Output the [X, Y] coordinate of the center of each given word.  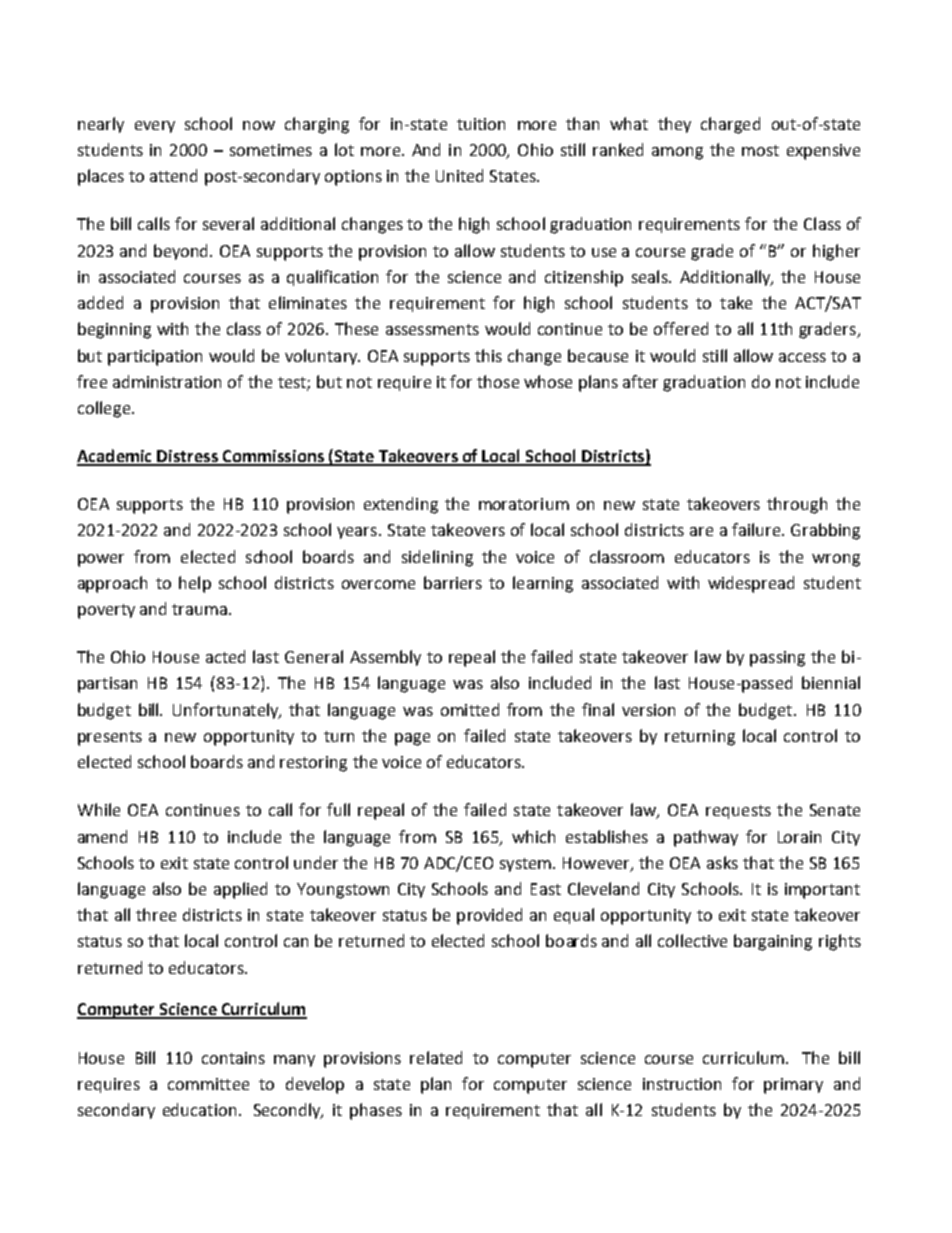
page [412, 739]
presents [110, 738]
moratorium [524, 504]
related [436, 1057]
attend [173, 175]
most [760, 150]
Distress [188, 457]
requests [738, 812]
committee [208, 1084]
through [797, 505]
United [459, 175]
